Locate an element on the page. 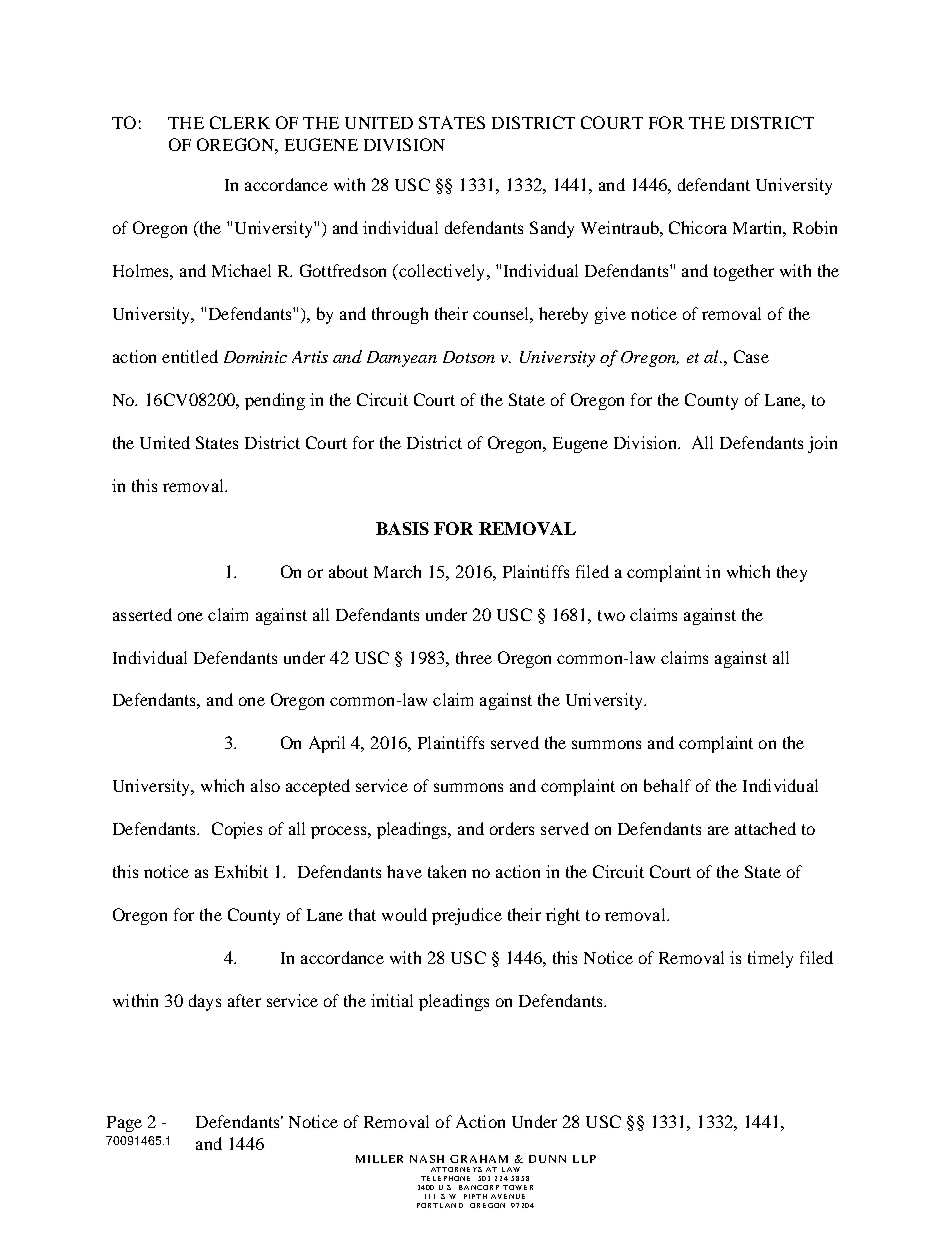 The width and height of the page is (952, 1233). asserted is located at coordinates (142, 614).
